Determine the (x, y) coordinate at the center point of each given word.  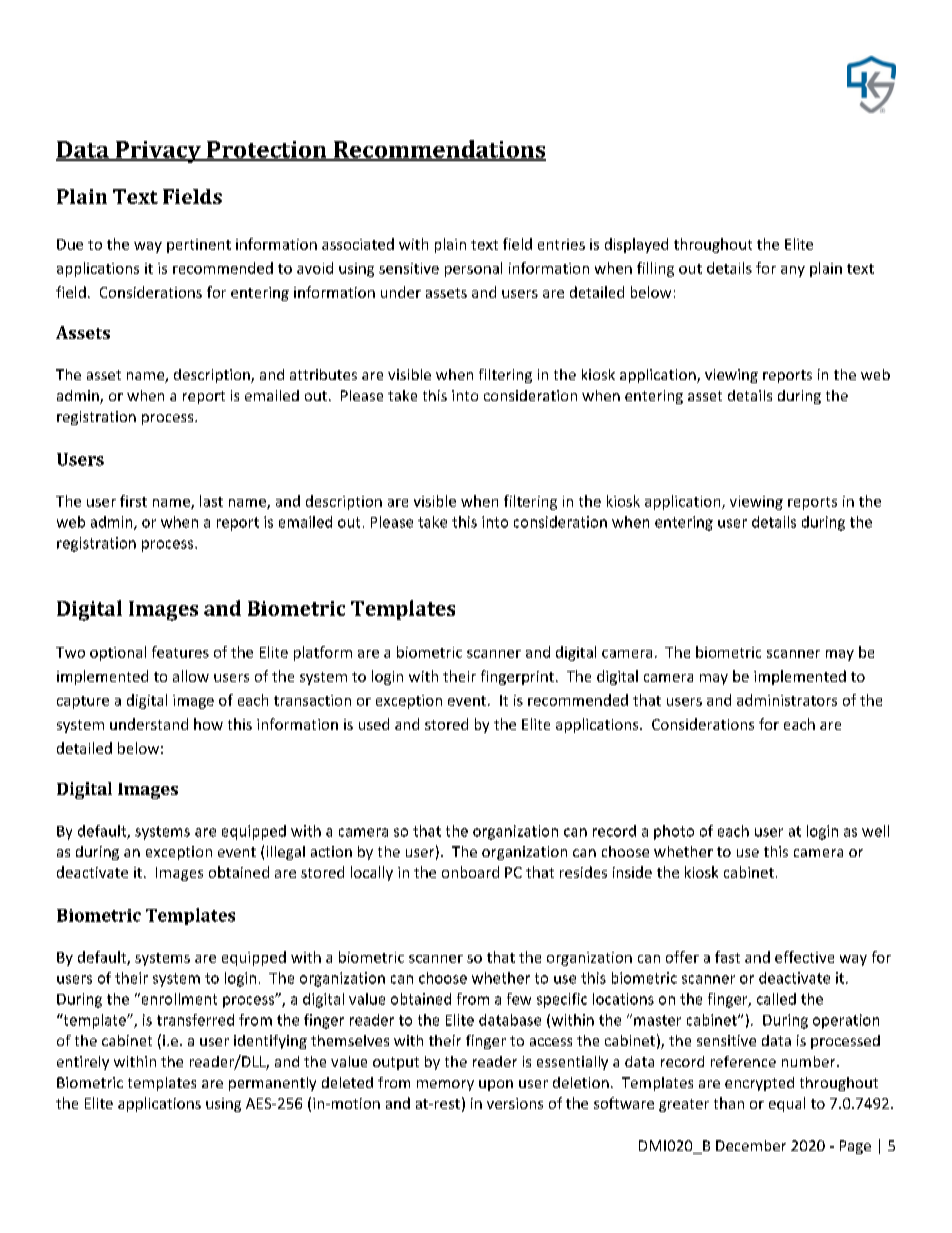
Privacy (158, 152)
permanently (272, 1084)
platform (323, 653)
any (793, 271)
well (875, 831)
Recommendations (438, 150)
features (180, 652)
